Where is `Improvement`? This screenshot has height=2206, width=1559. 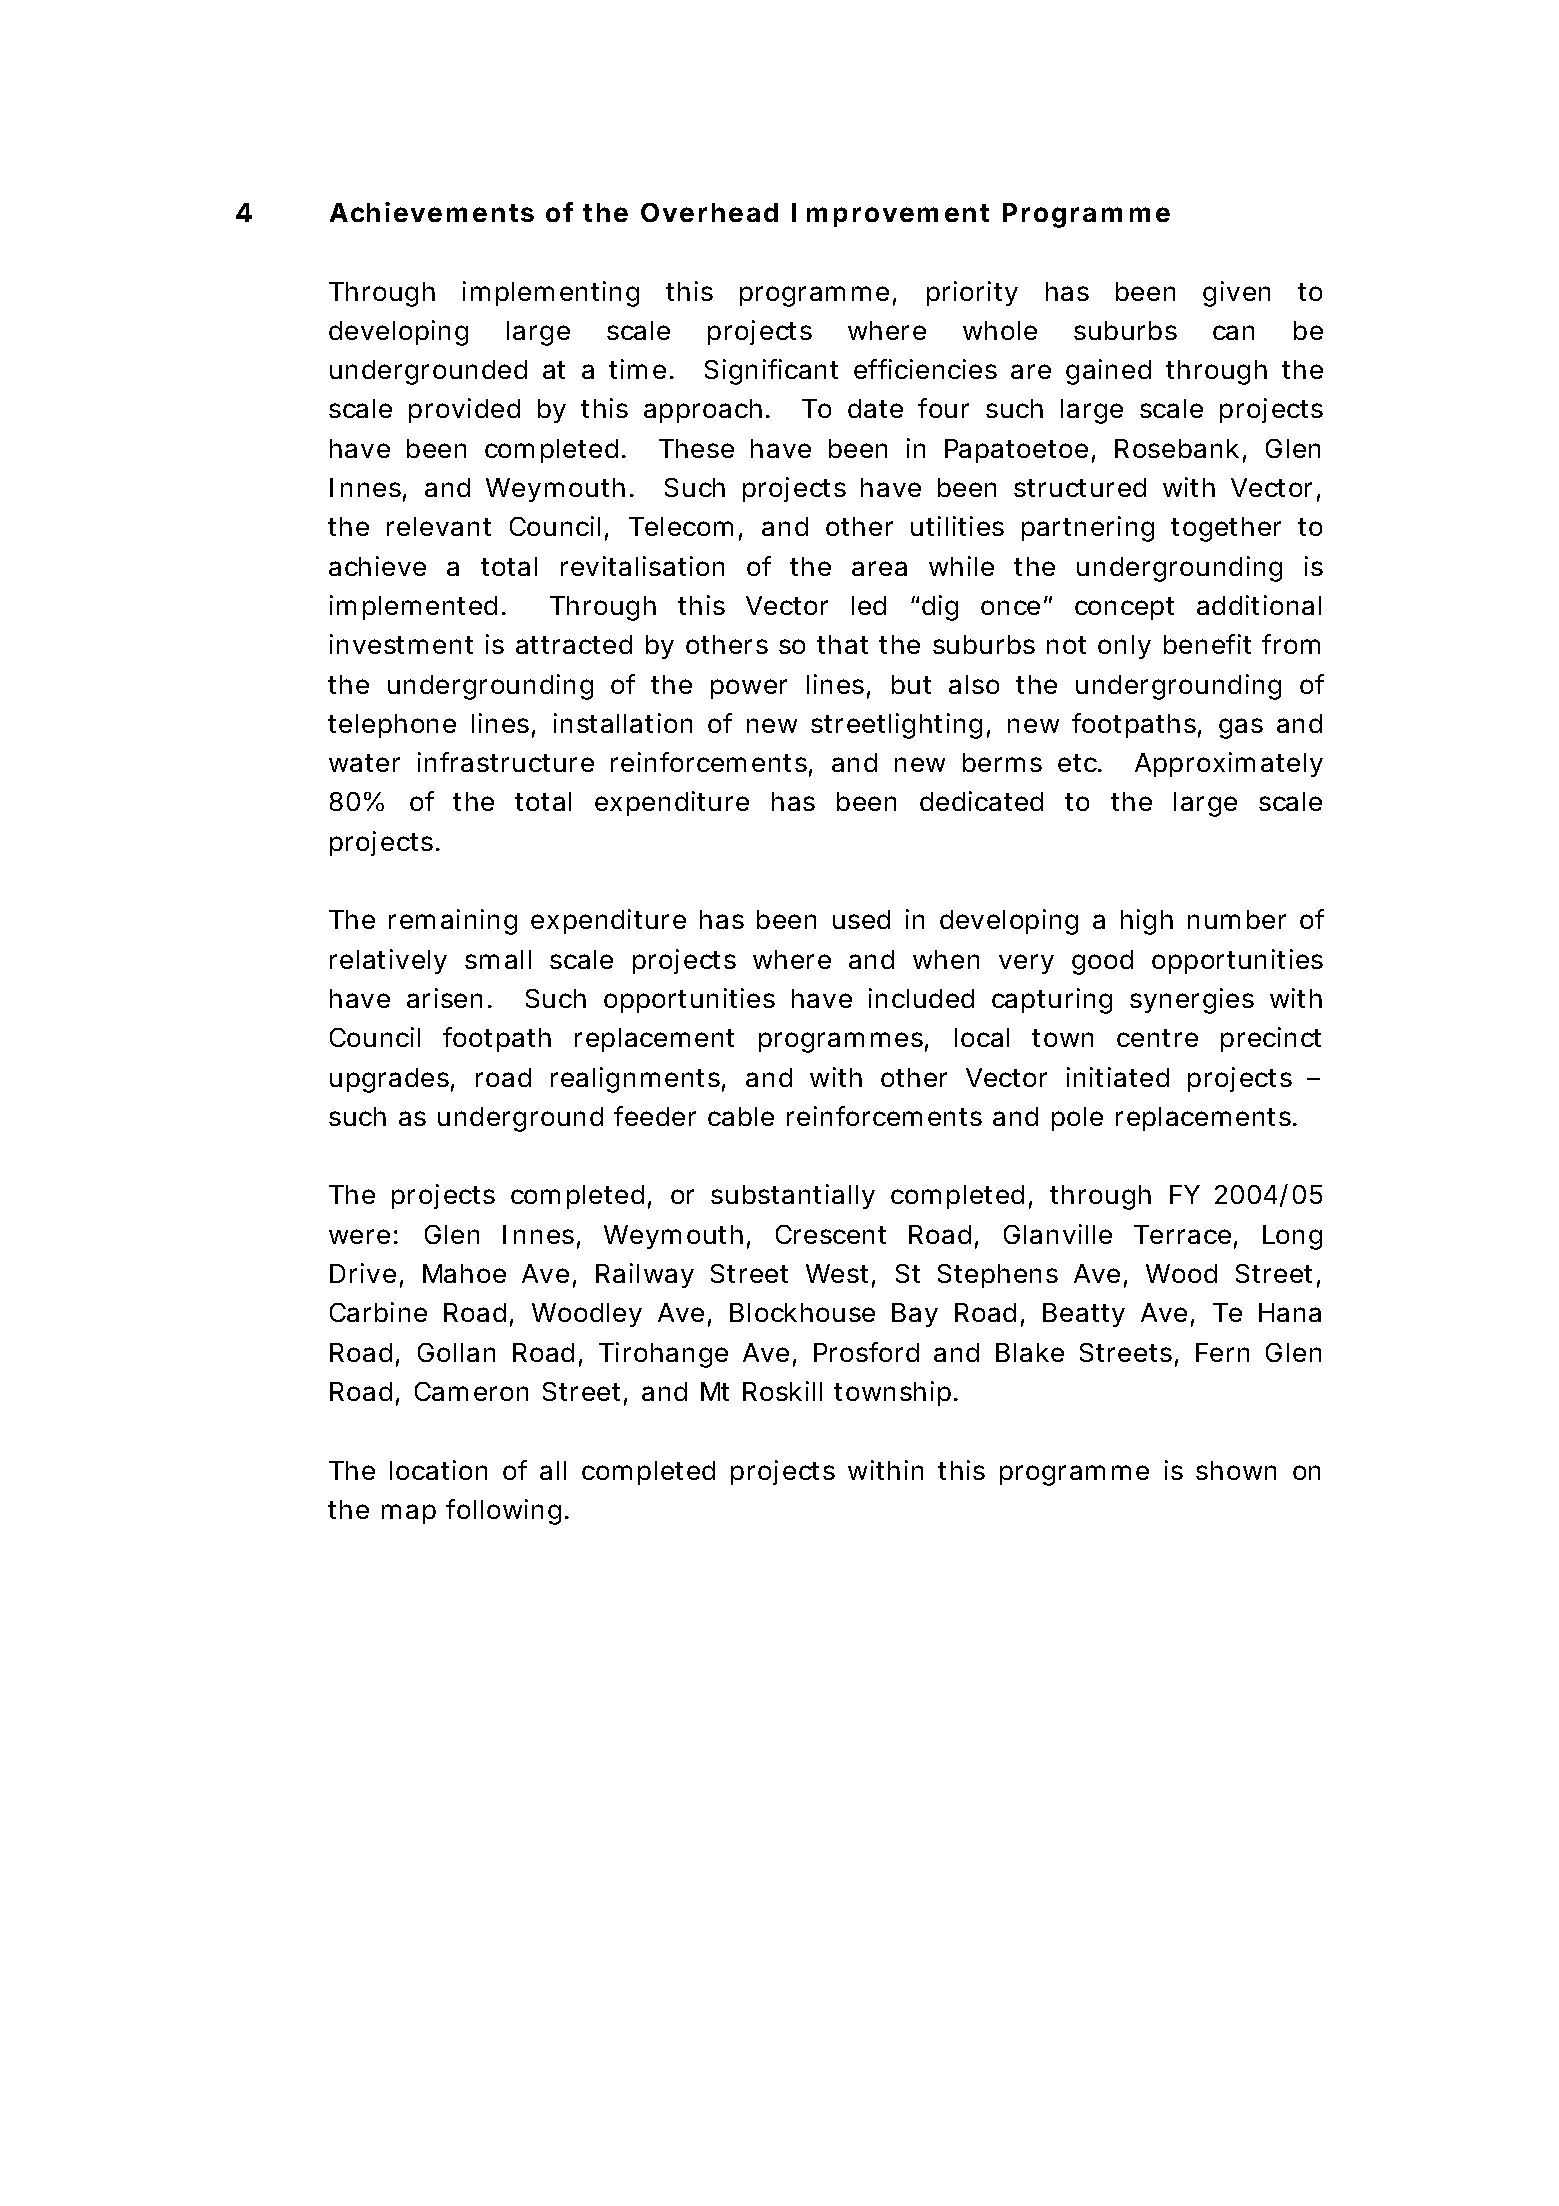
Improvement is located at coordinates (890, 215).
